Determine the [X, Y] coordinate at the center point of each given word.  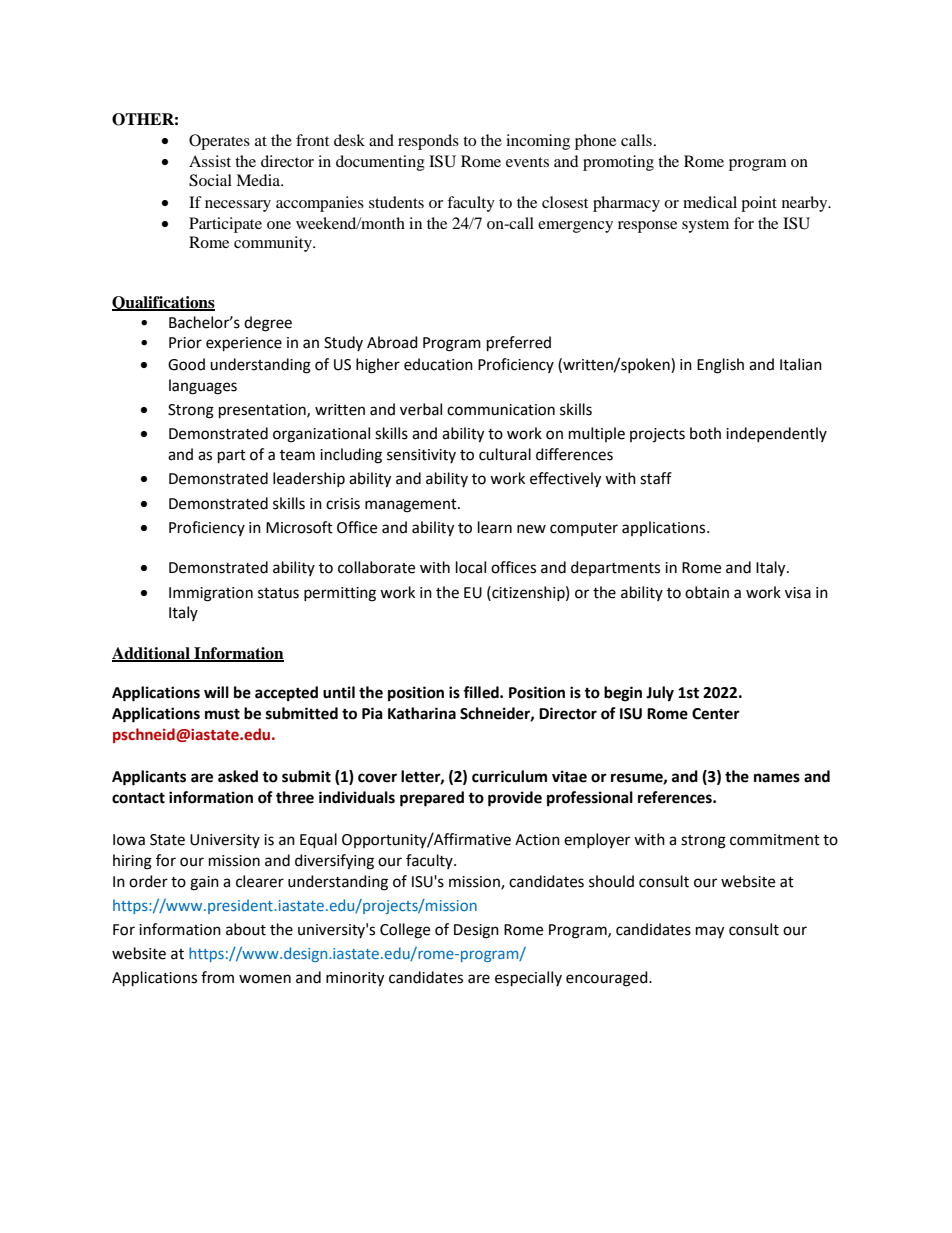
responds [428, 142]
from [217, 977]
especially [528, 979]
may [710, 932]
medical [710, 202]
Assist [210, 161]
